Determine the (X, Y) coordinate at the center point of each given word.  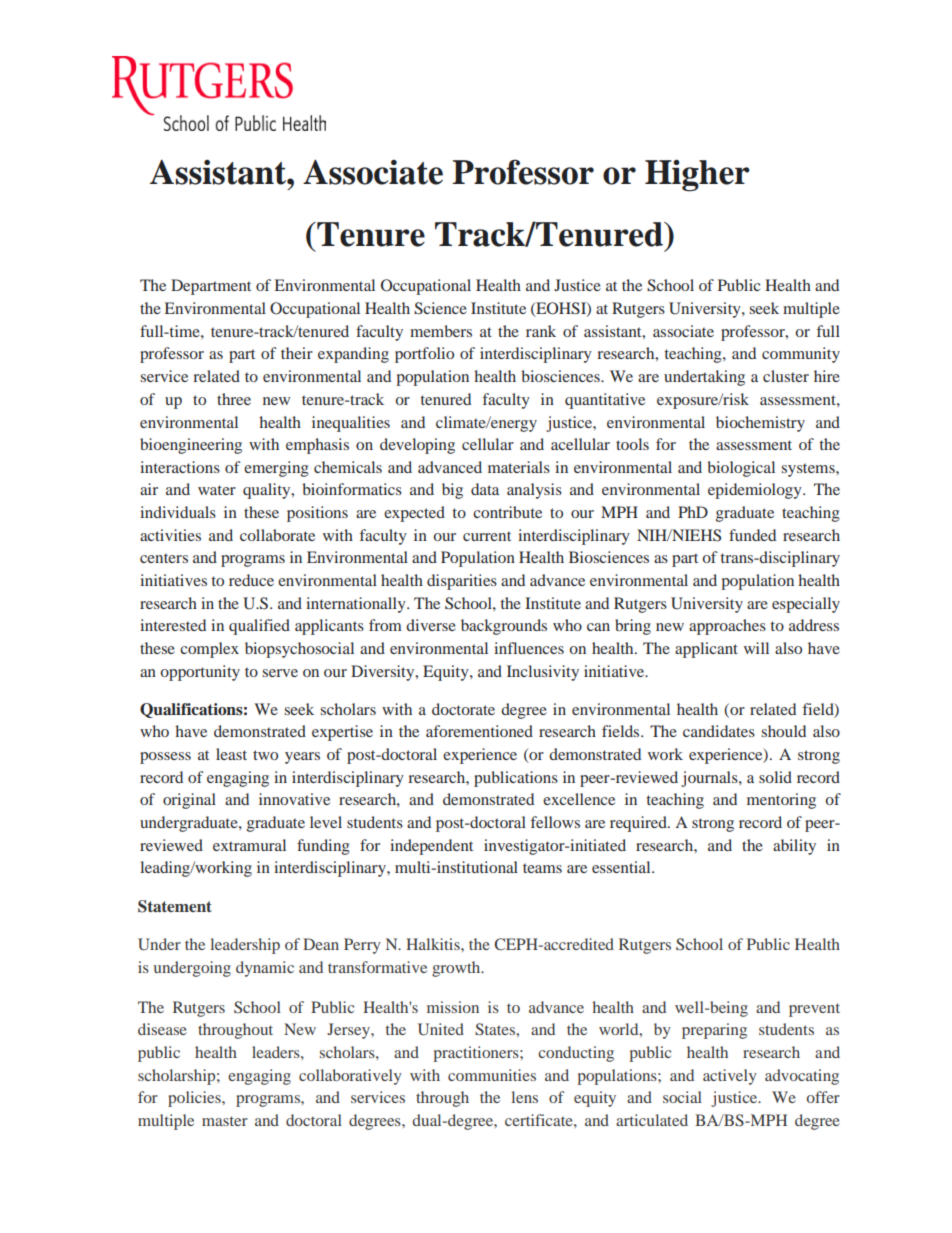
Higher (697, 175)
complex (209, 650)
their (297, 353)
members (441, 331)
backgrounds (504, 627)
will (756, 648)
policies (195, 1099)
